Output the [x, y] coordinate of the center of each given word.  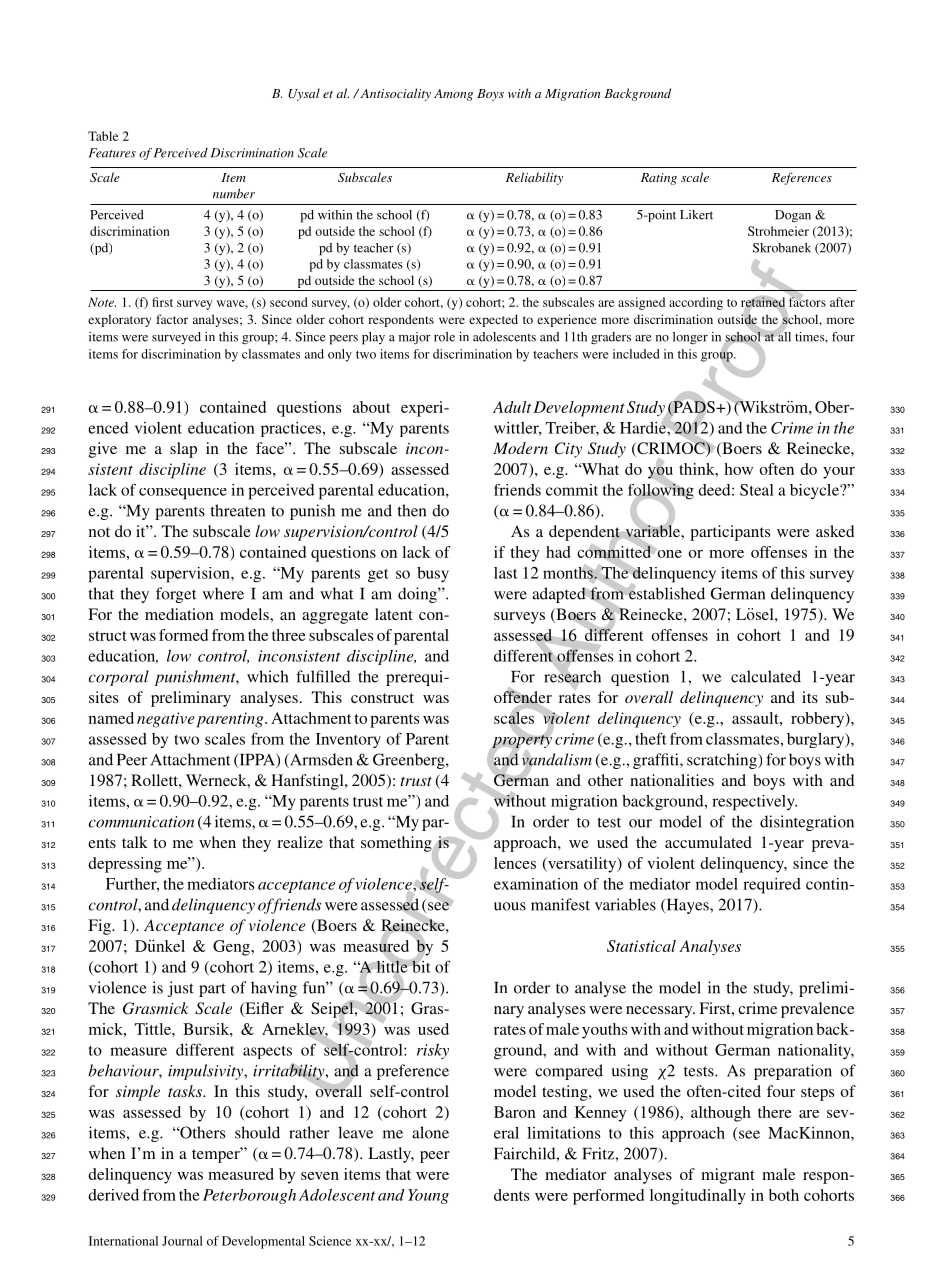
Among [453, 95]
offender [523, 697]
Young [428, 1196]
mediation [179, 614]
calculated [766, 676]
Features [112, 153]
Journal [182, 1241]
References [802, 178]
